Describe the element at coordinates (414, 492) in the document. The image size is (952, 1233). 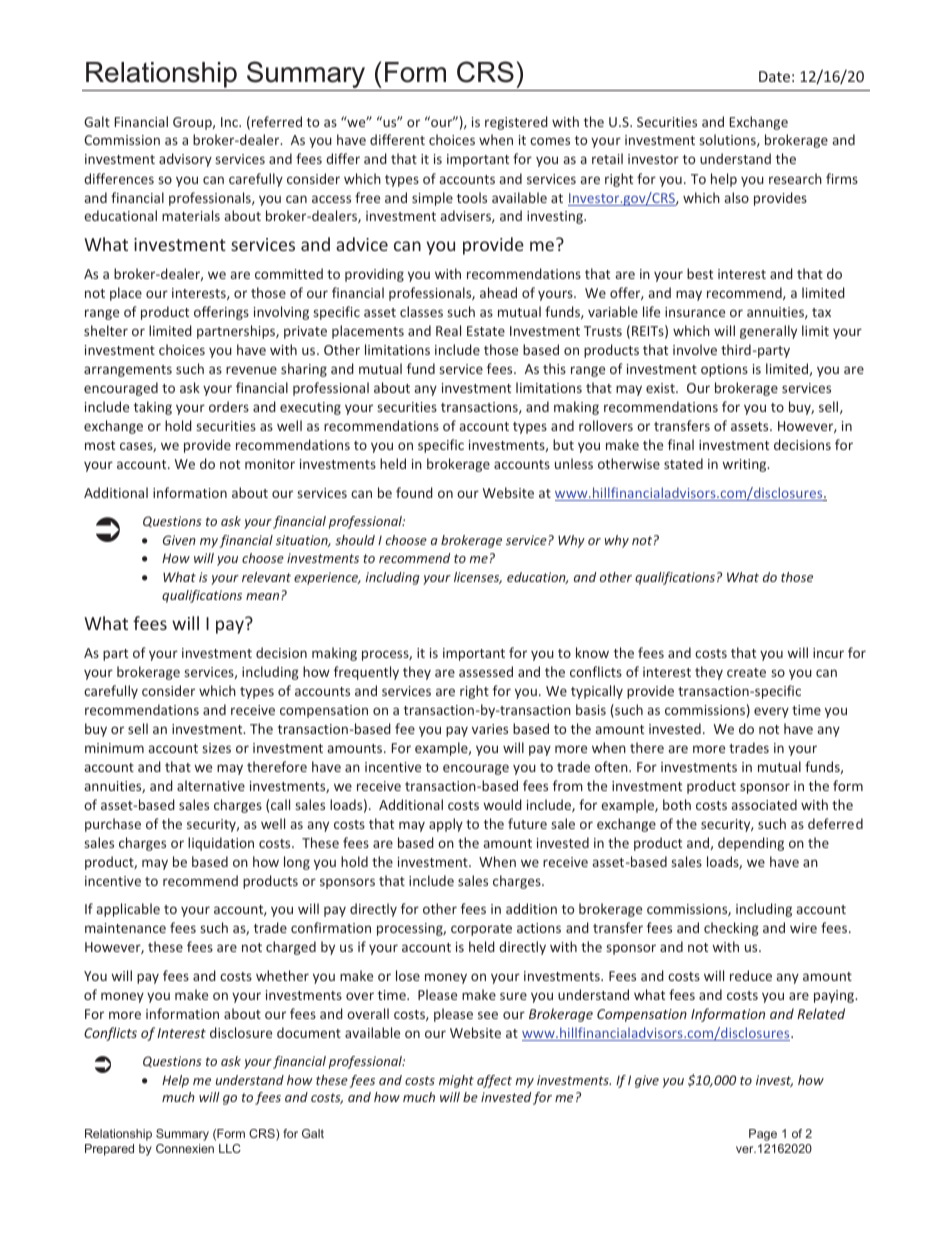
I see `found` at that location.
